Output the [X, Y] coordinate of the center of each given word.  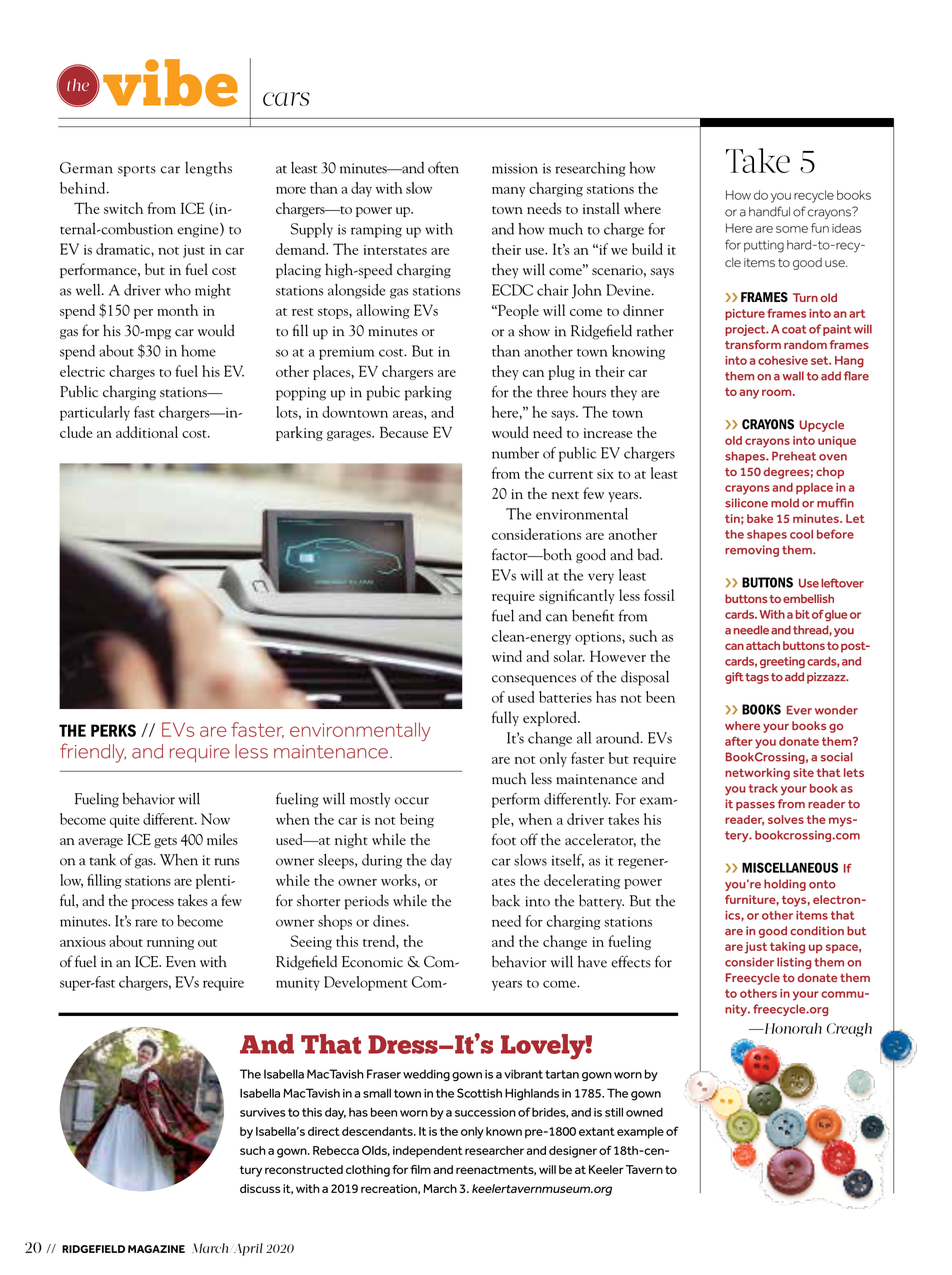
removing [752, 551]
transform [753, 344]
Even [181, 962]
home [198, 351]
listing [794, 963]
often [443, 167]
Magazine [156, 1249]
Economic [372, 962]
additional [147, 432]
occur [412, 801]
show [534, 330]
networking [757, 774]
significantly [577, 596]
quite [125, 821]
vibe [170, 83]
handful [769, 211]
